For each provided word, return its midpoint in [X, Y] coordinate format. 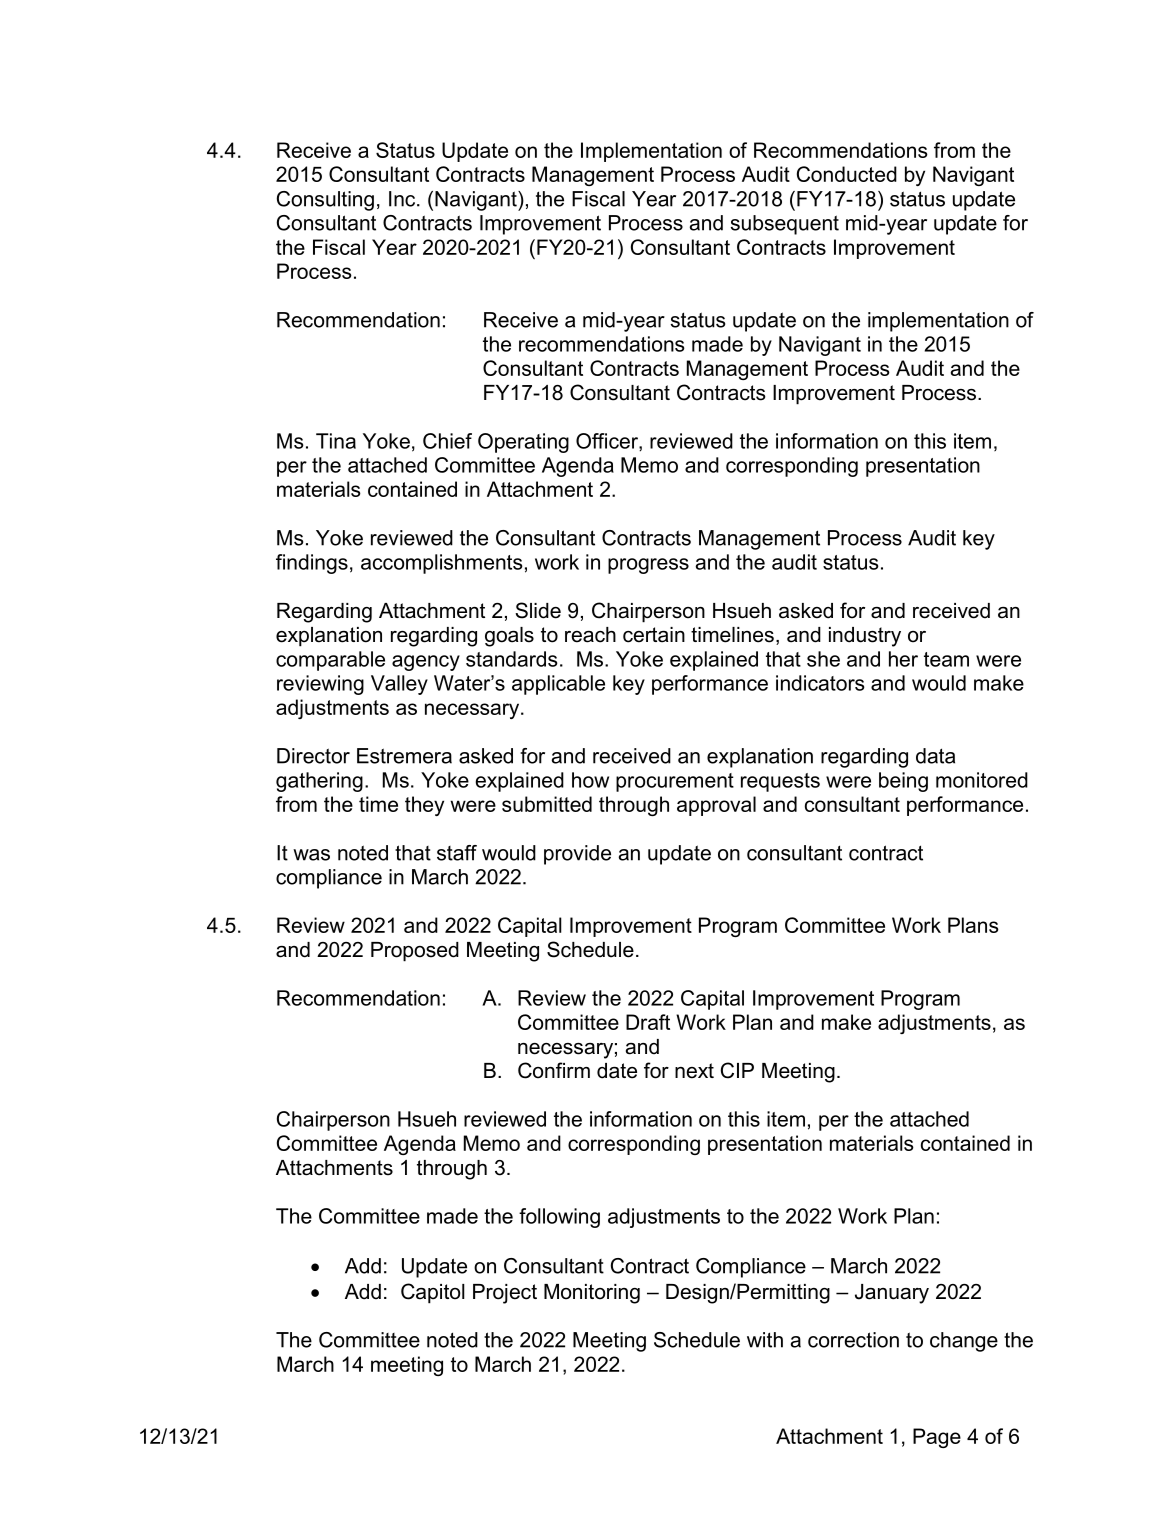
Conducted [847, 174]
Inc [402, 199]
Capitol [433, 1293]
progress [648, 566]
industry [865, 637]
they [424, 806]
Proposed [415, 952]
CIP [737, 1070]
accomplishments [442, 564]
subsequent [785, 225]
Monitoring [592, 1294]
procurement [675, 782]
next [694, 1071]
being [903, 782]
